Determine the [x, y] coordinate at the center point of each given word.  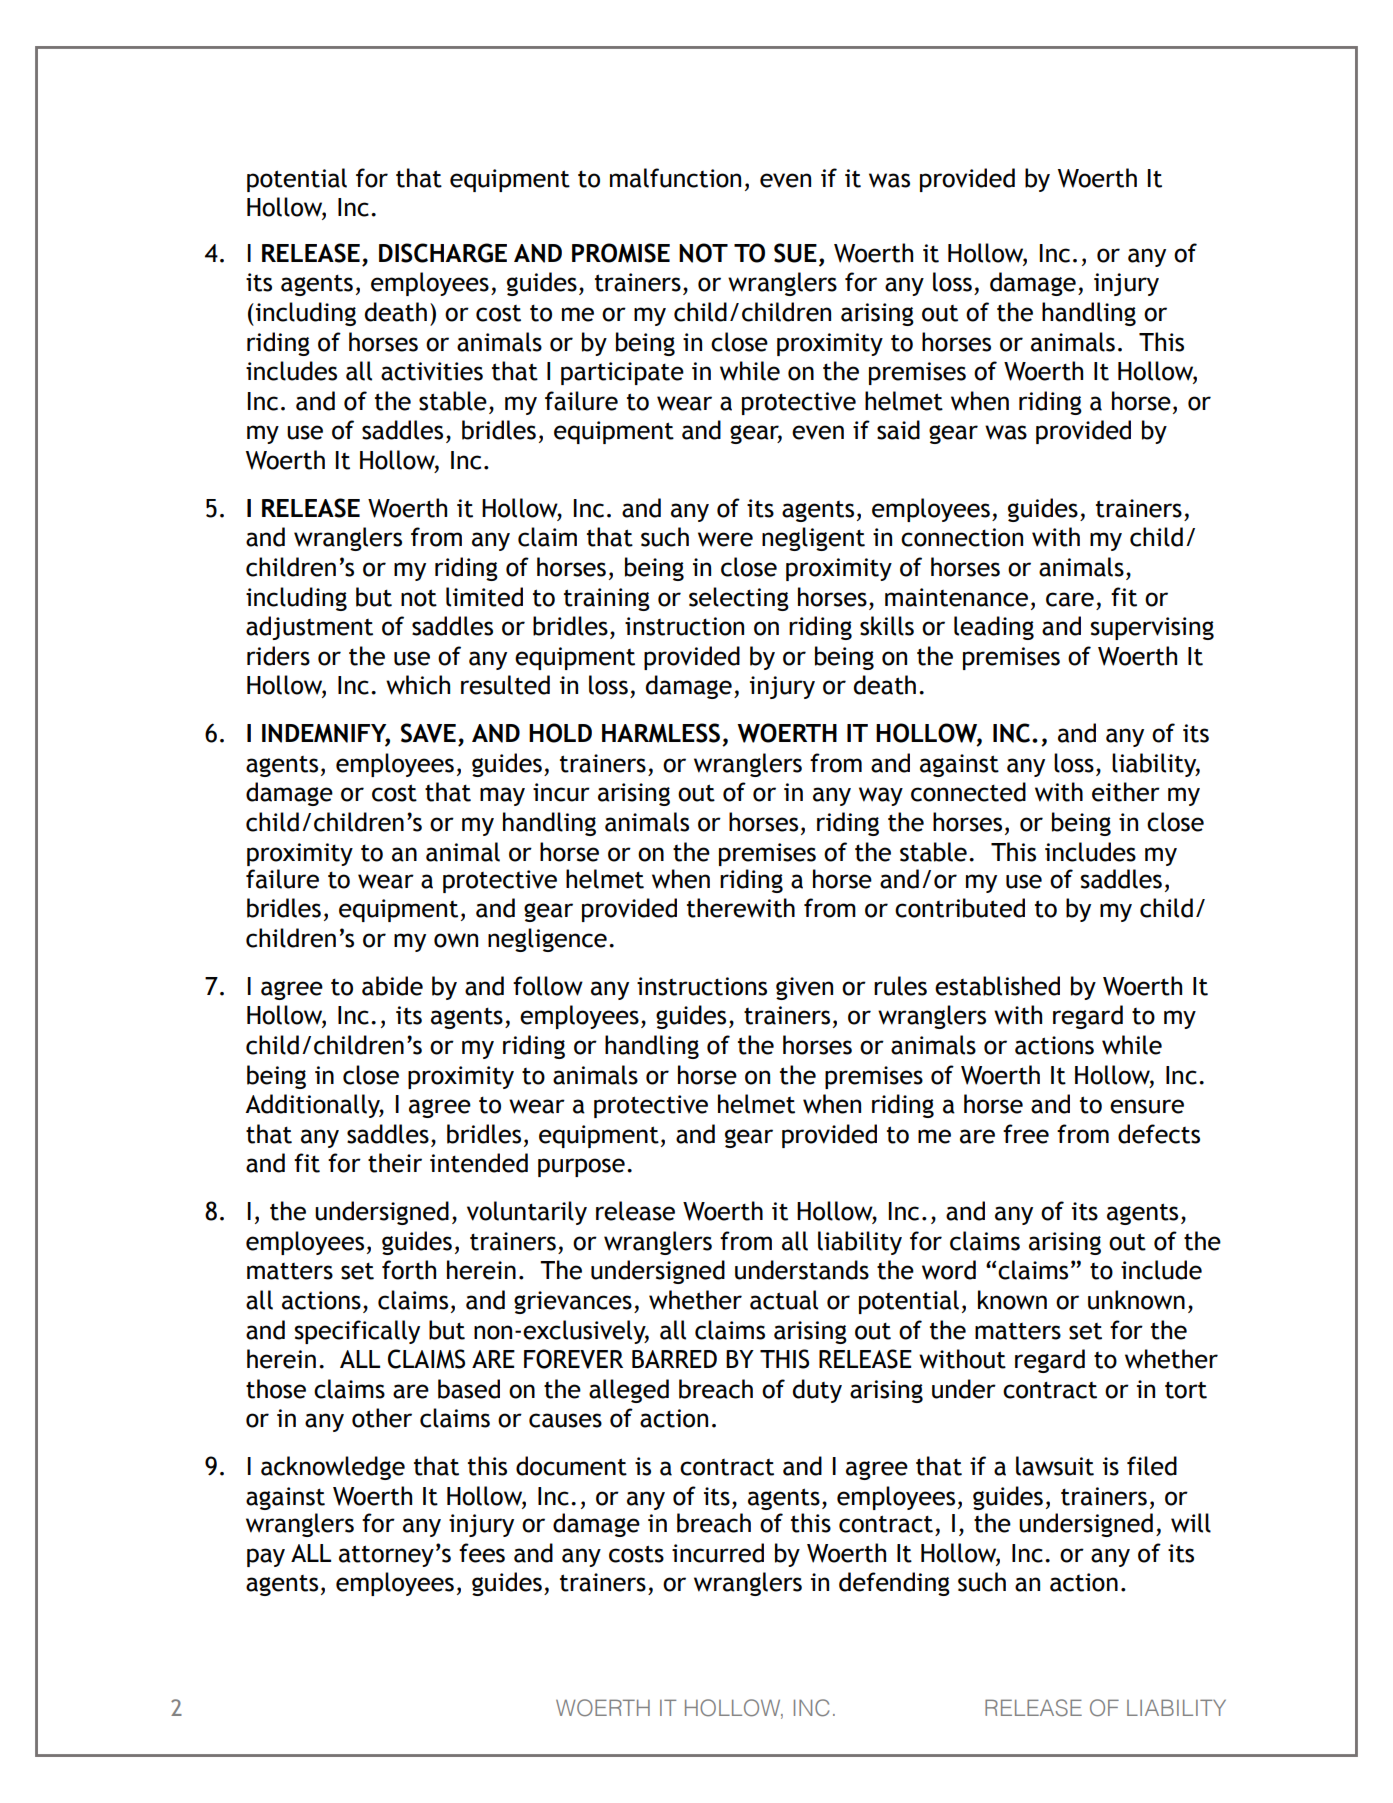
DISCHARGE [443, 253]
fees [482, 1553]
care [1070, 599]
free [1026, 1134]
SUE [795, 253]
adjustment [309, 628]
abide [392, 986]
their [395, 1163]
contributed [960, 908]
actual [784, 1300]
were [725, 539]
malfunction [675, 178]
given [804, 988]
